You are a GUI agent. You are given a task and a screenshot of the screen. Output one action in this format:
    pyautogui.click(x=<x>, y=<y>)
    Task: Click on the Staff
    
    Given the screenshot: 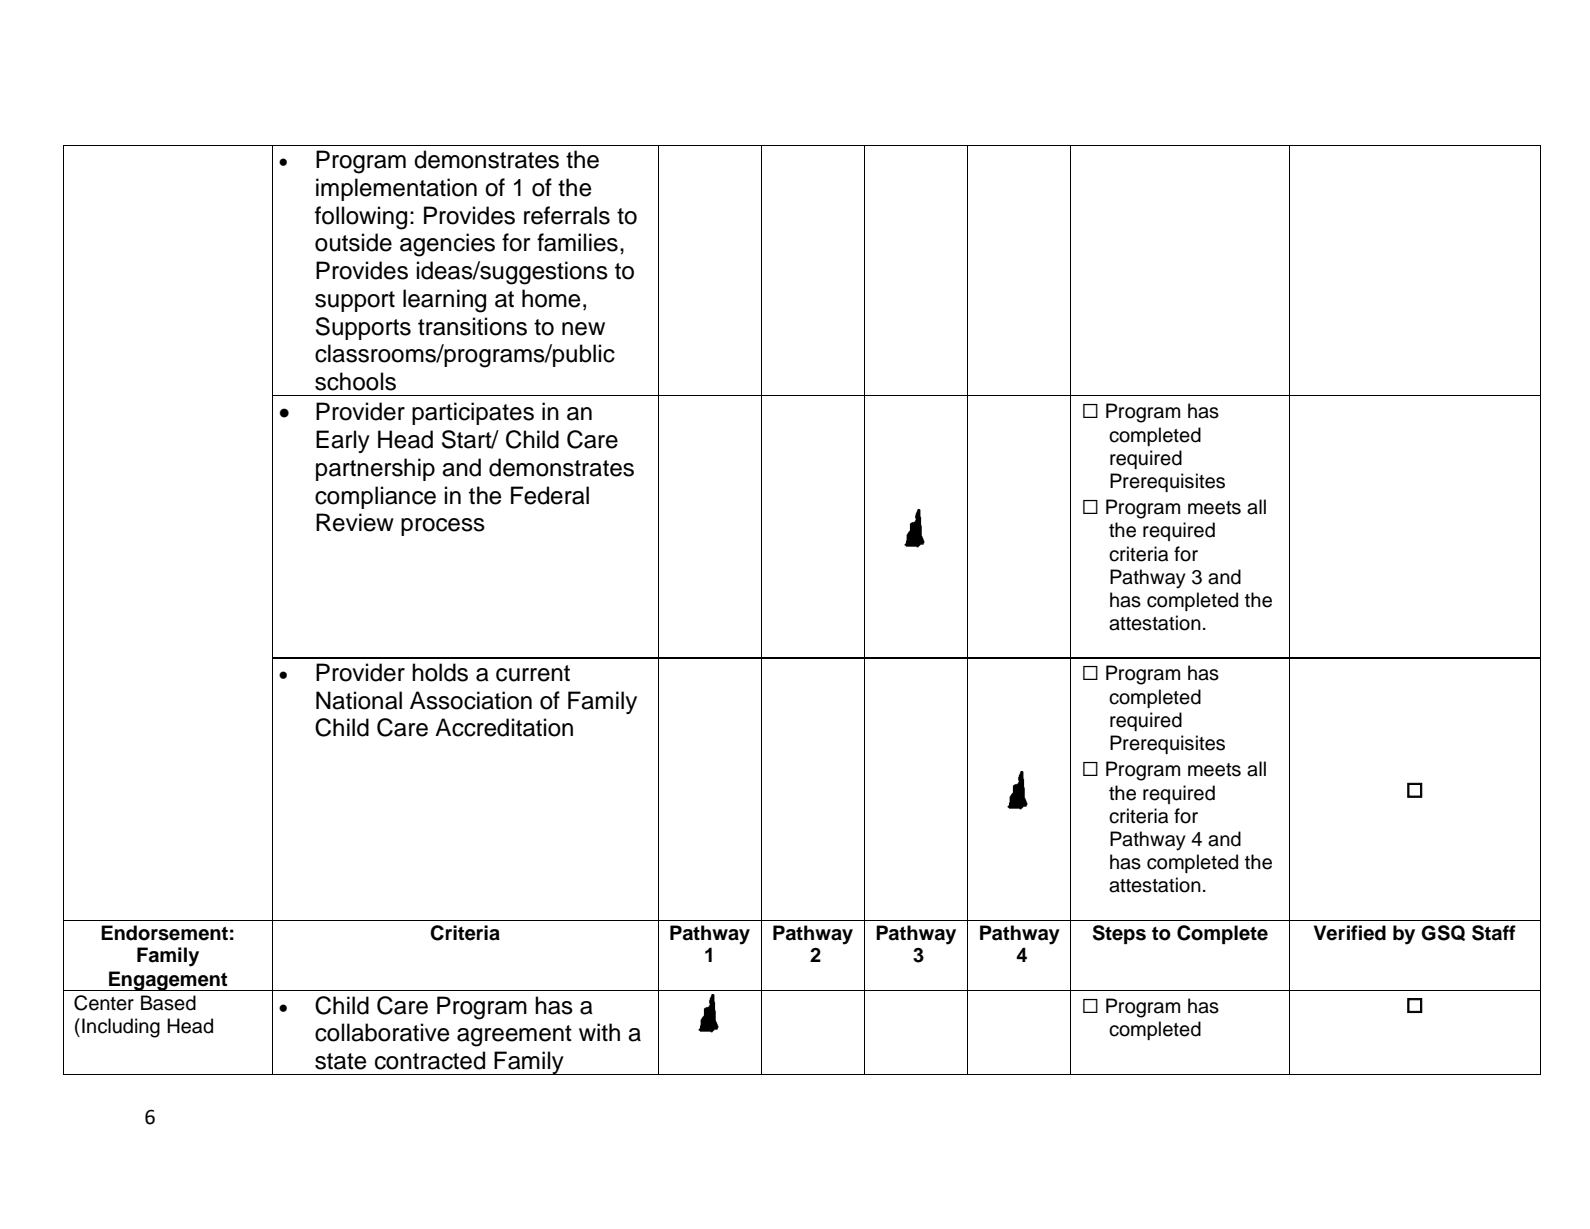 What is the action you would take?
    pyautogui.click(x=1494, y=933)
